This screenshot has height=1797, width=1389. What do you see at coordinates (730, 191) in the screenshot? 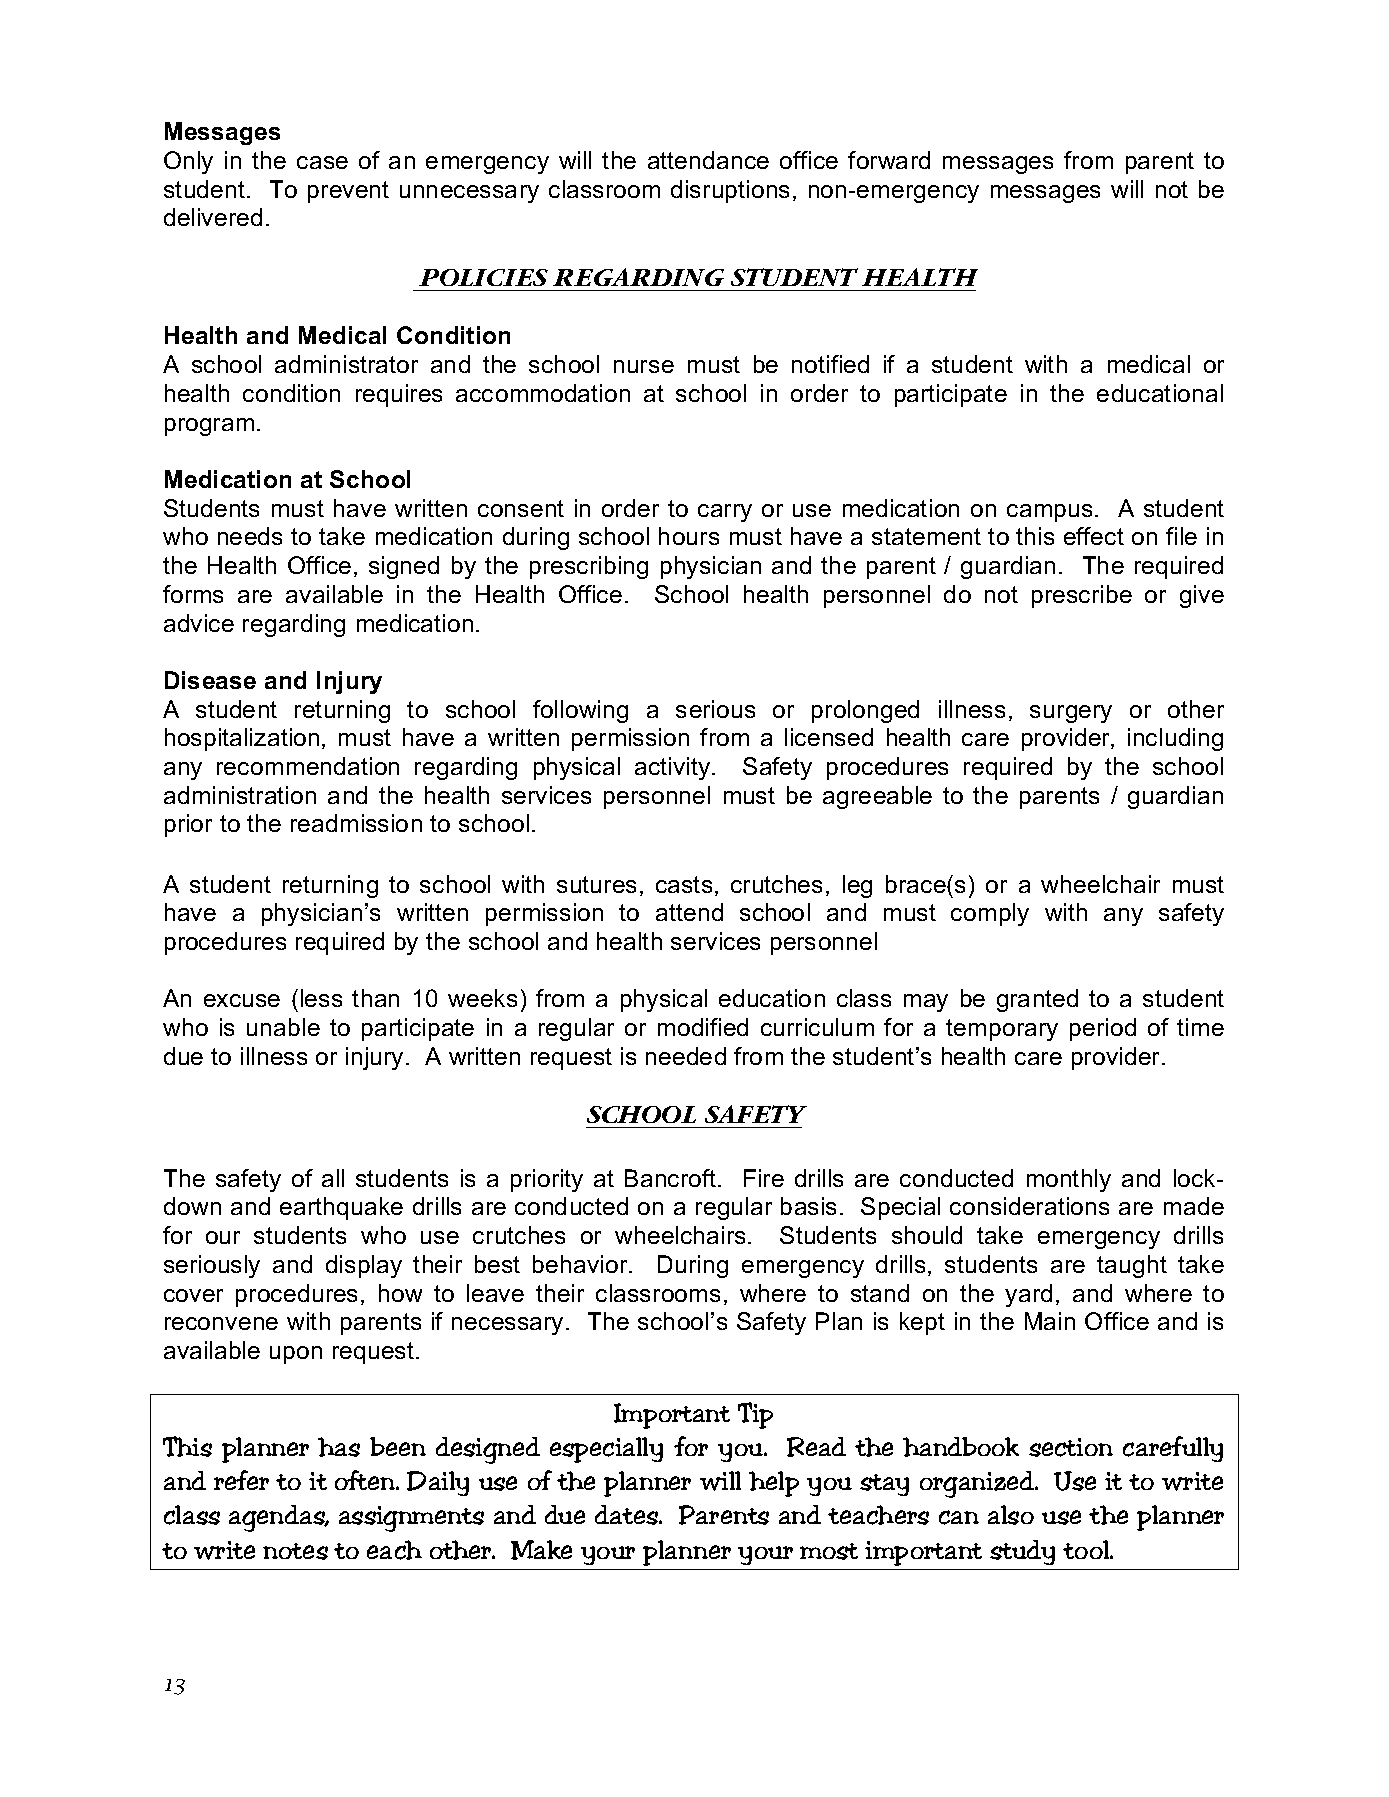
I see `disruptions` at bounding box center [730, 191].
